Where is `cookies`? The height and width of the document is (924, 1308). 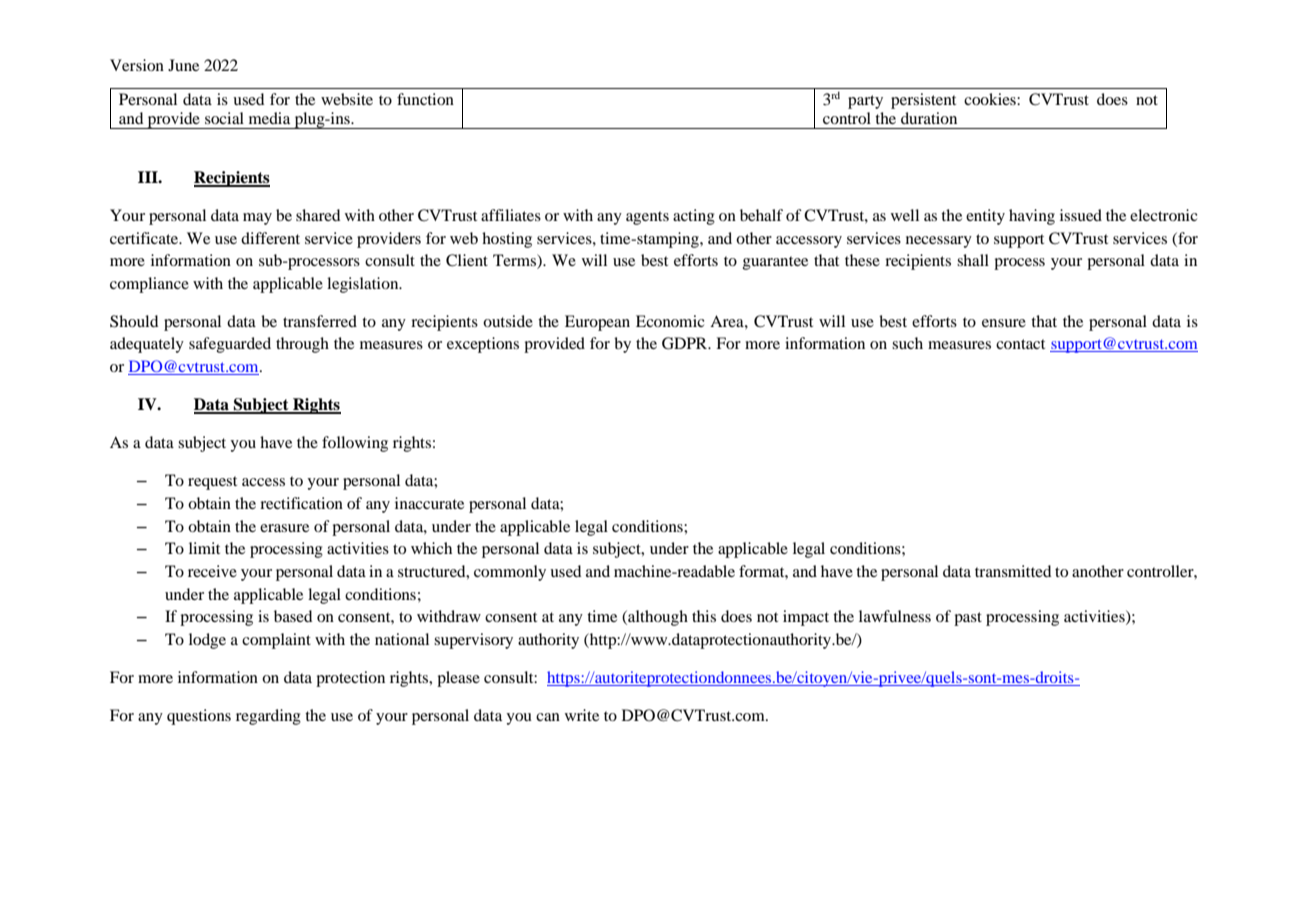
cookies is located at coordinates (991, 99).
